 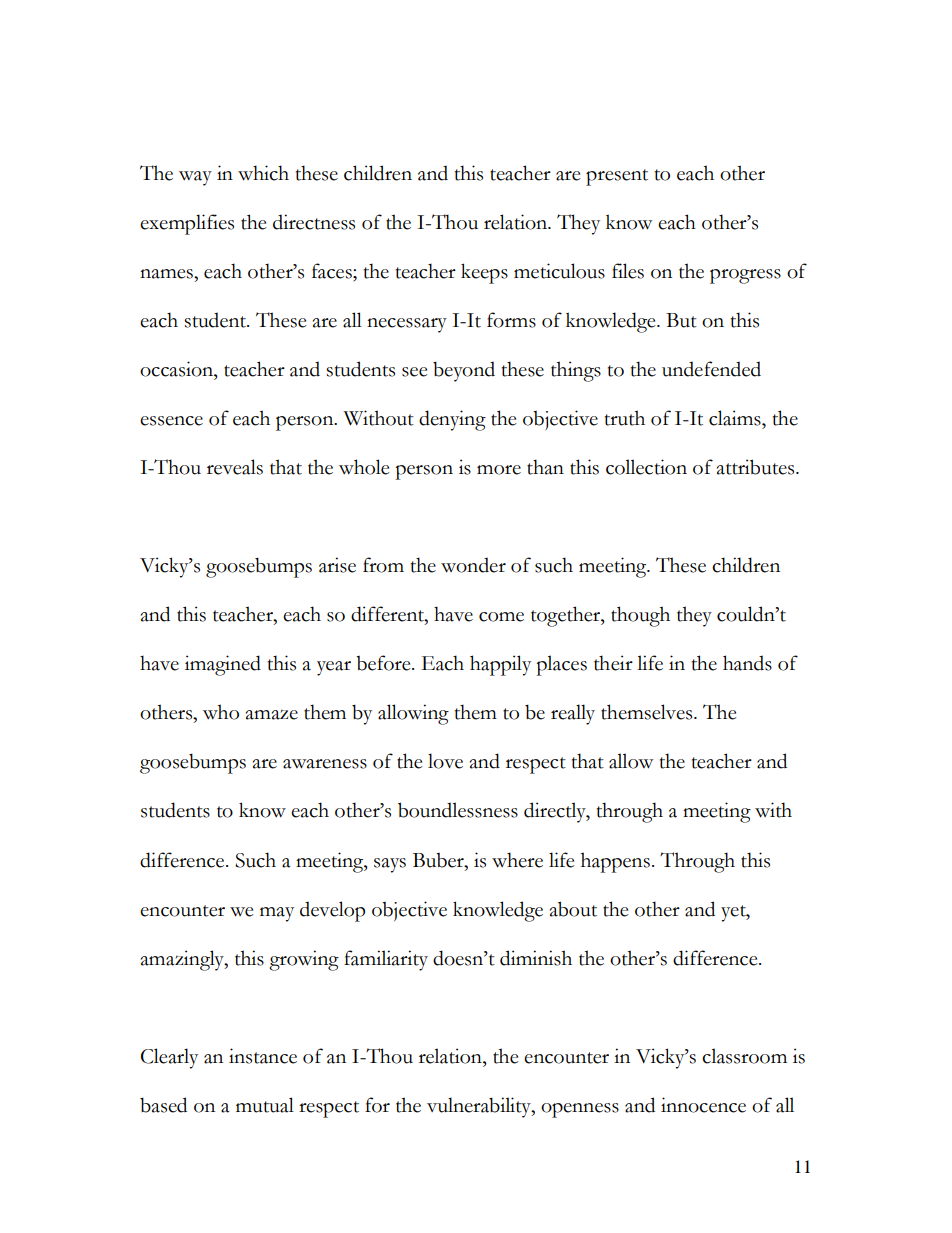 I want to click on which, so click(x=263, y=173).
